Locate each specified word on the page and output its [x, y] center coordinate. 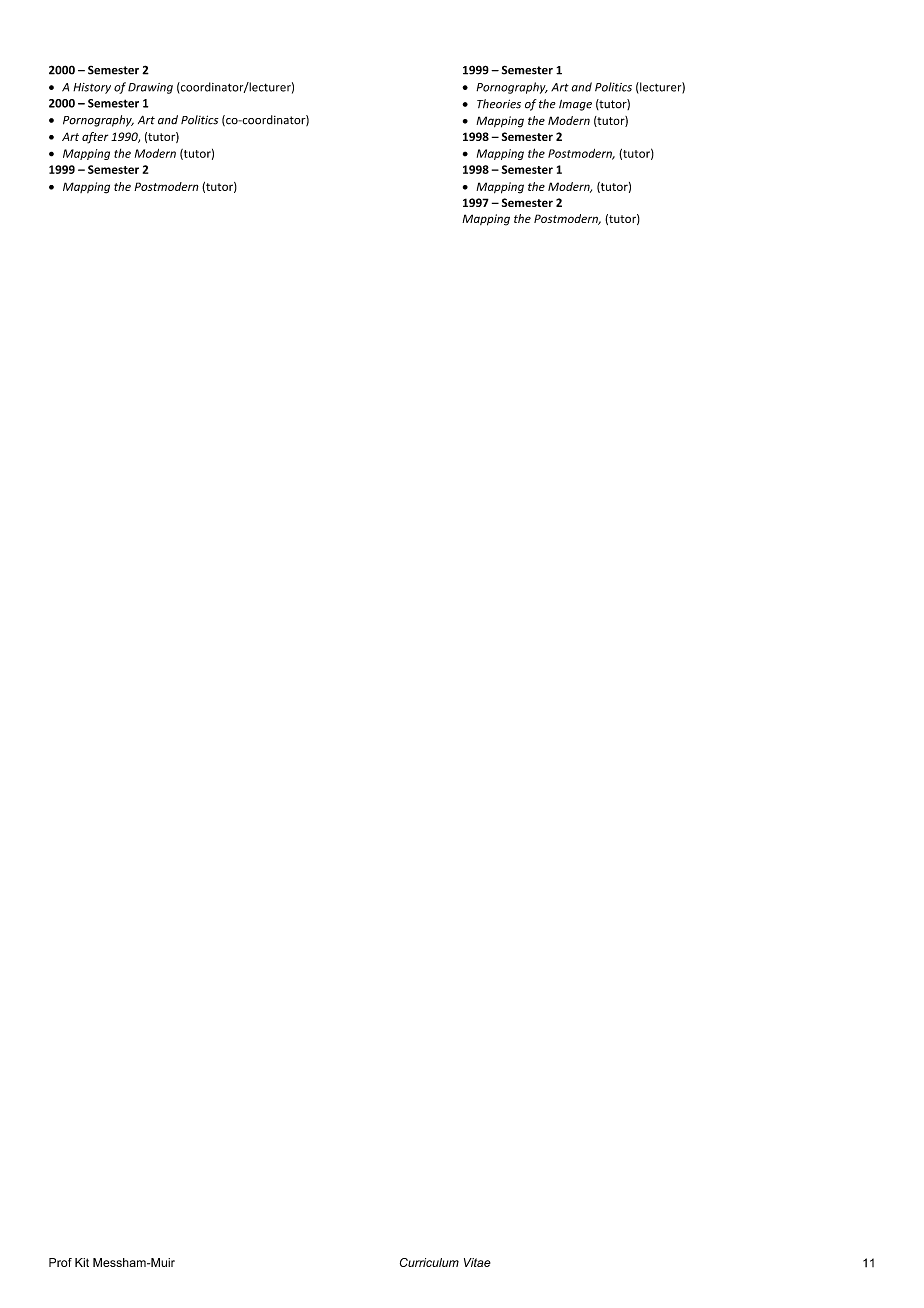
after [95, 138]
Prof [60, 1262]
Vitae [477, 1262]
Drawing [150, 88]
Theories [499, 104]
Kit [82, 1262]
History [92, 88]
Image [575, 105]
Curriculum [429, 1262]
